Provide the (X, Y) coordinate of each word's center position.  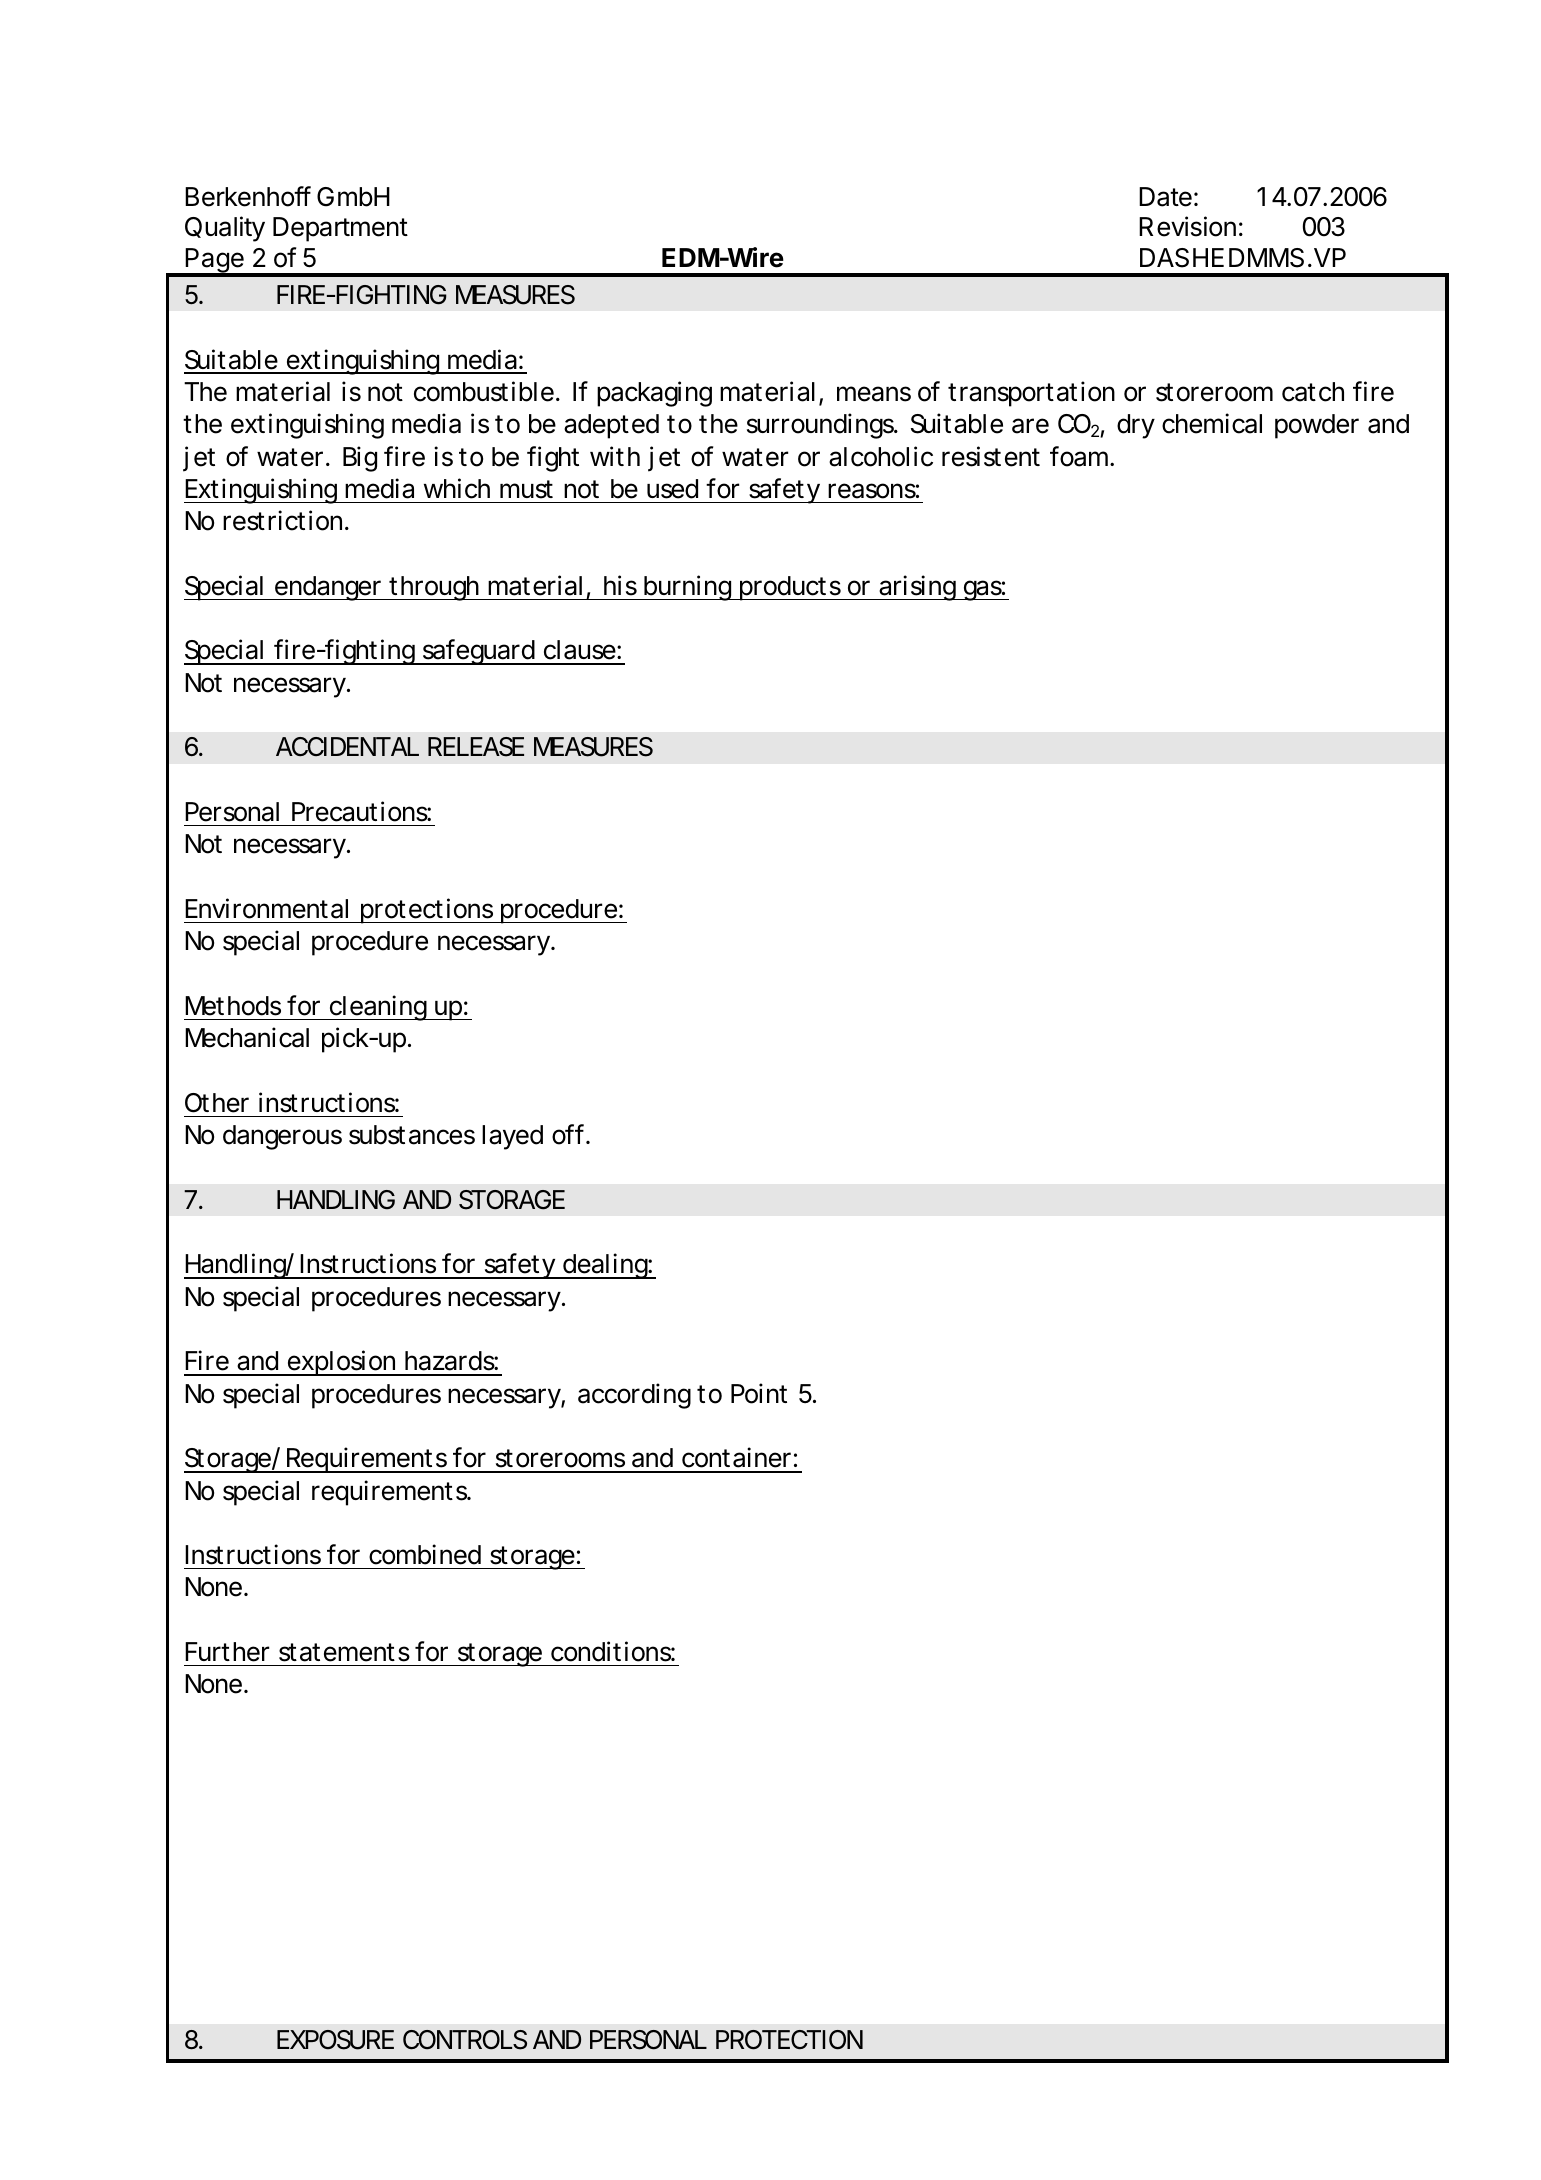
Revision (1187, 226)
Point (759, 1393)
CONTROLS (465, 2040)
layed (512, 1137)
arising (917, 588)
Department (340, 229)
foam (1079, 456)
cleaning (378, 1008)
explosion (341, 1363)
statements (344, 1652)
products (790, 588)
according (634, 1396)
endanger (328, 588)
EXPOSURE (335, 2040)
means (874, 394)
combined (425, 1554)
